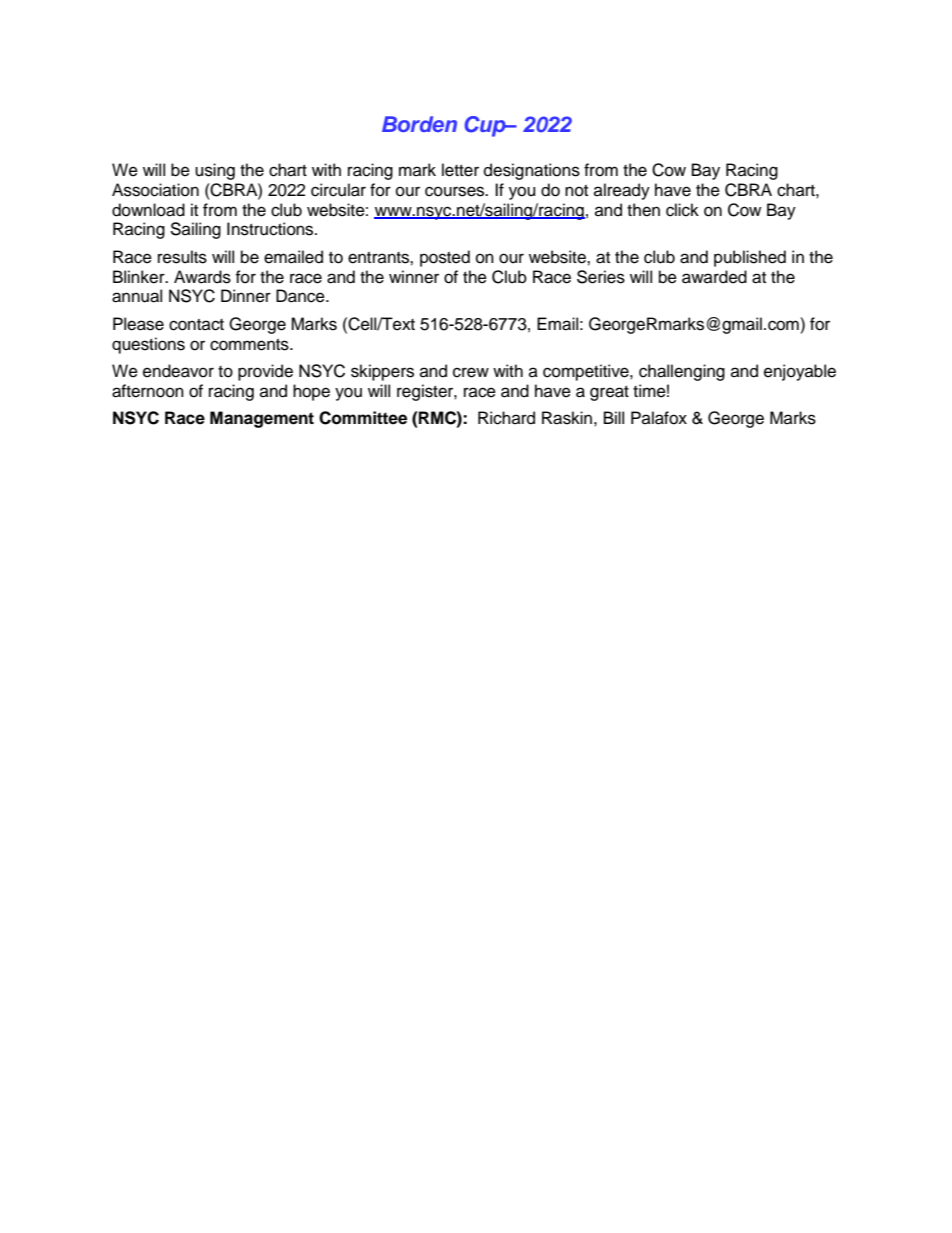  What do you see at coordinates (414, 277) in the page?
I see `winner` at bounding box center [414, 277].
